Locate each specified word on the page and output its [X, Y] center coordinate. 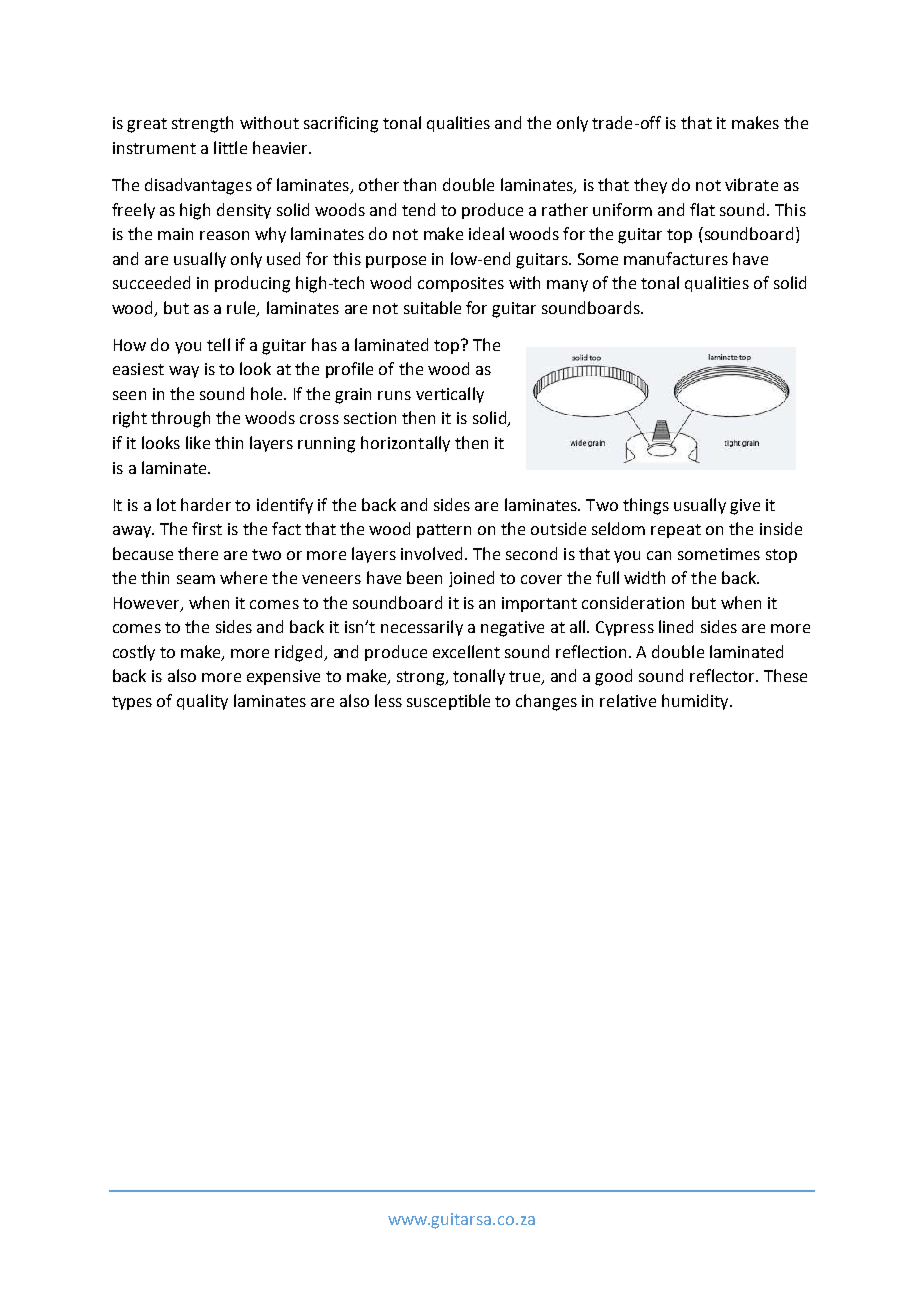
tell [218, 344]
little [230, 147]
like [198, 442]
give [745, 507]
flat [702, 209]
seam [196, 579]
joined [471, 579]
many [567, 286]
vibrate [751, 184]
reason [224, 235]
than [419, 184]
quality [202, 702]
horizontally [405, 444]
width [644, 577]
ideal [486, 233]
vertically [450, 395]
